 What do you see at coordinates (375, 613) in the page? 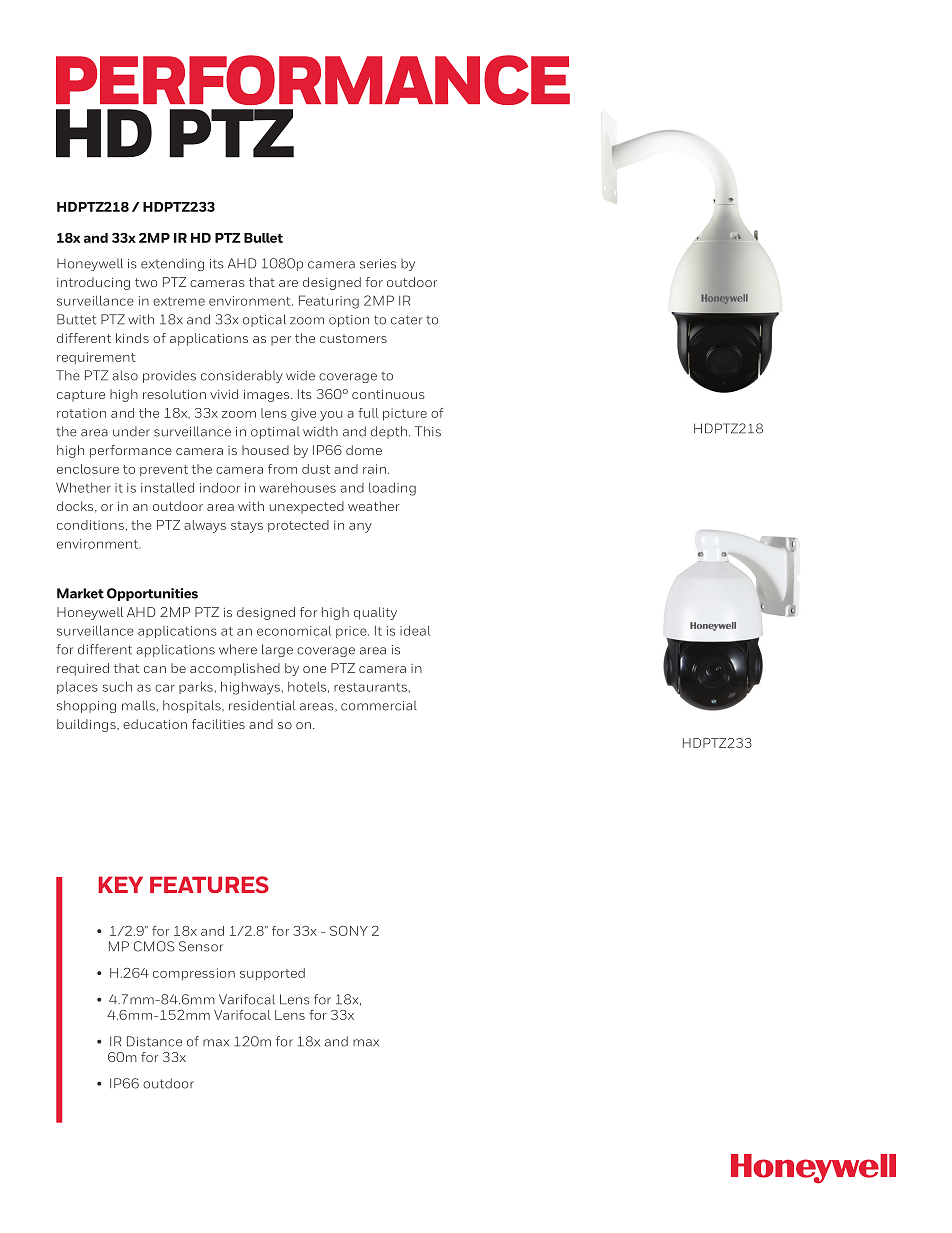
I see `quality` at bounding box center [375, 613].
